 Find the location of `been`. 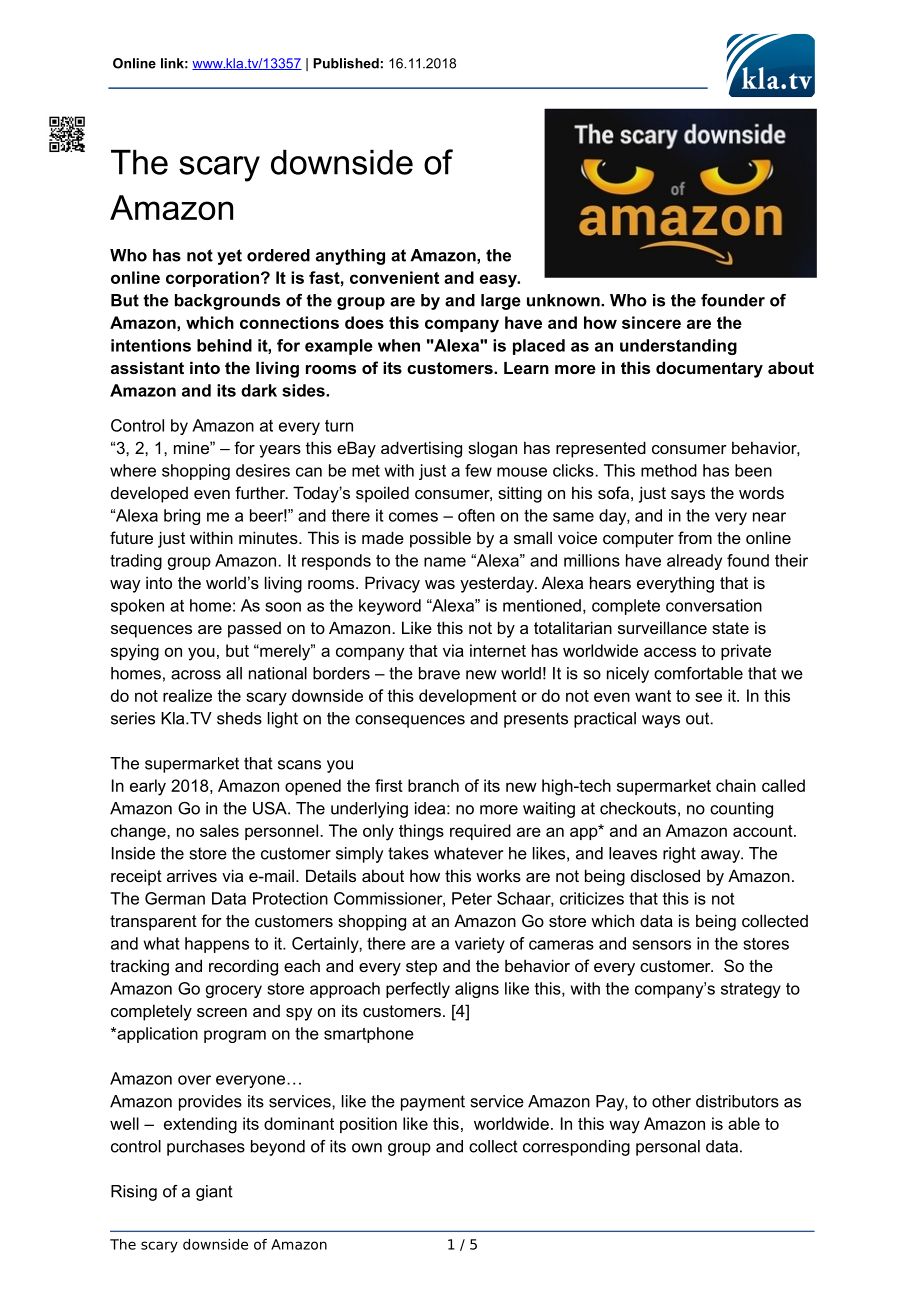

been is located at coordinates (753, 470).
